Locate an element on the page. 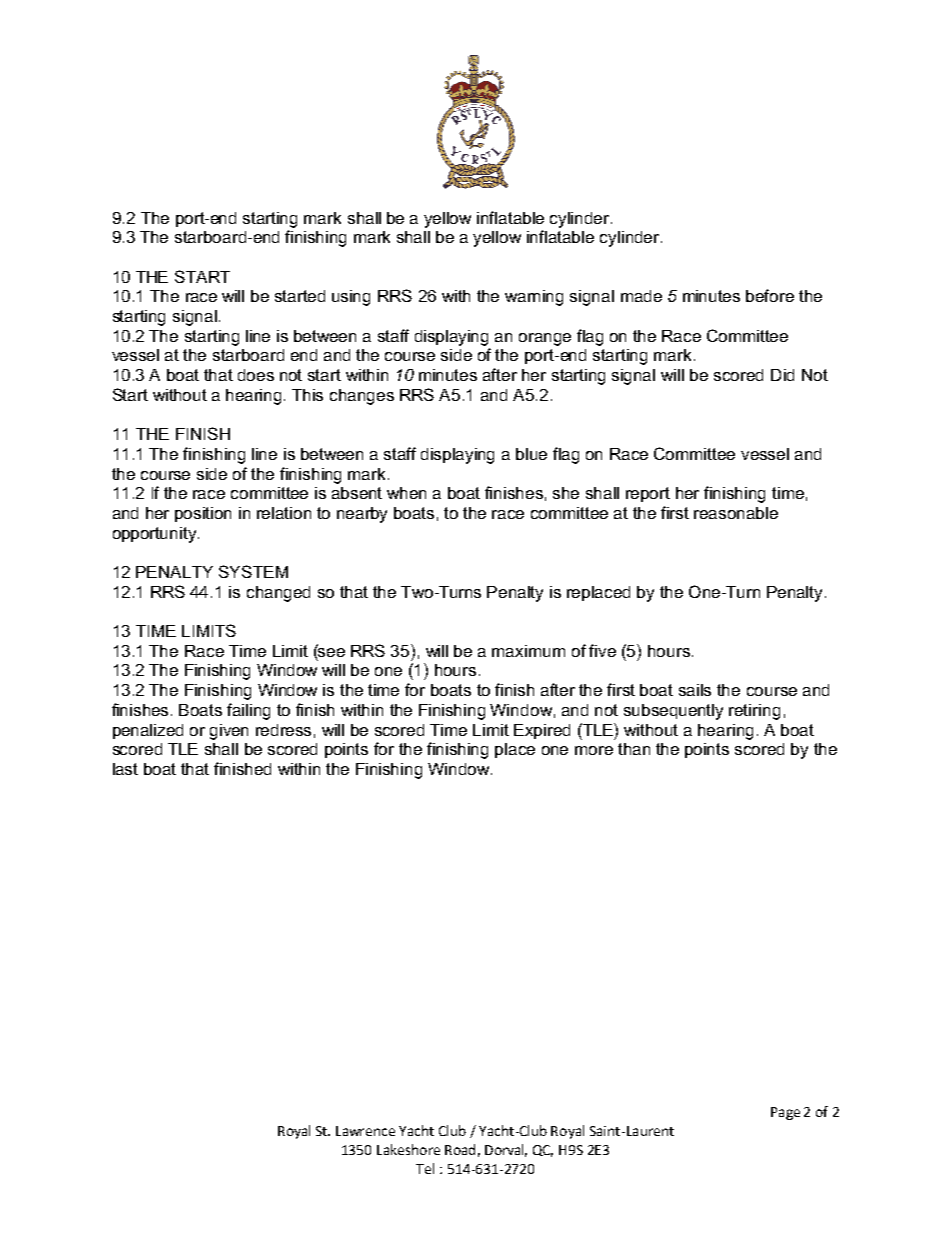  maximum is located at coordinates (528, 651).
